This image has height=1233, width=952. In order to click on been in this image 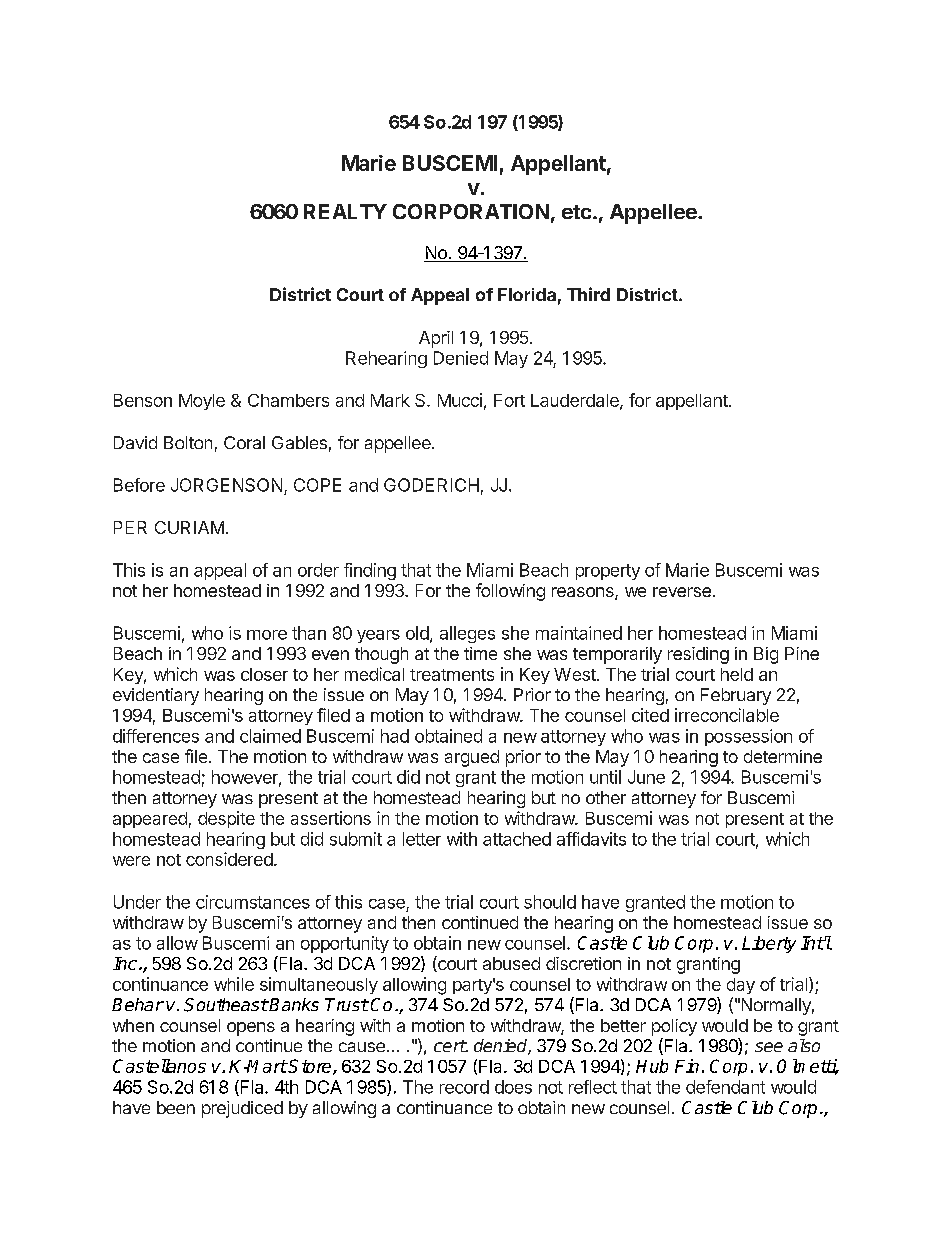, I will do `click(176, 1107)`.
